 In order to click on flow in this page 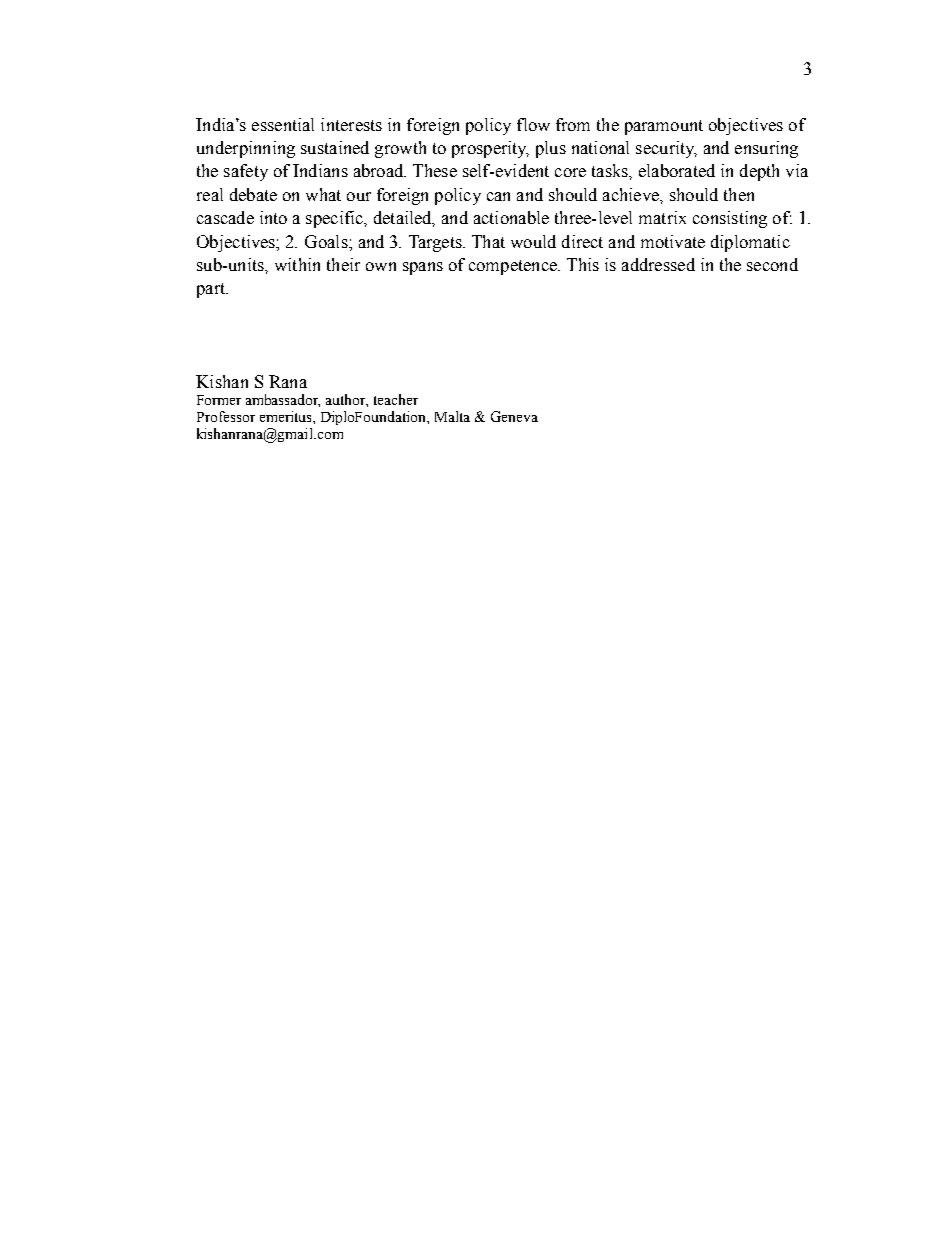, I will do `click(533, 124)`.
